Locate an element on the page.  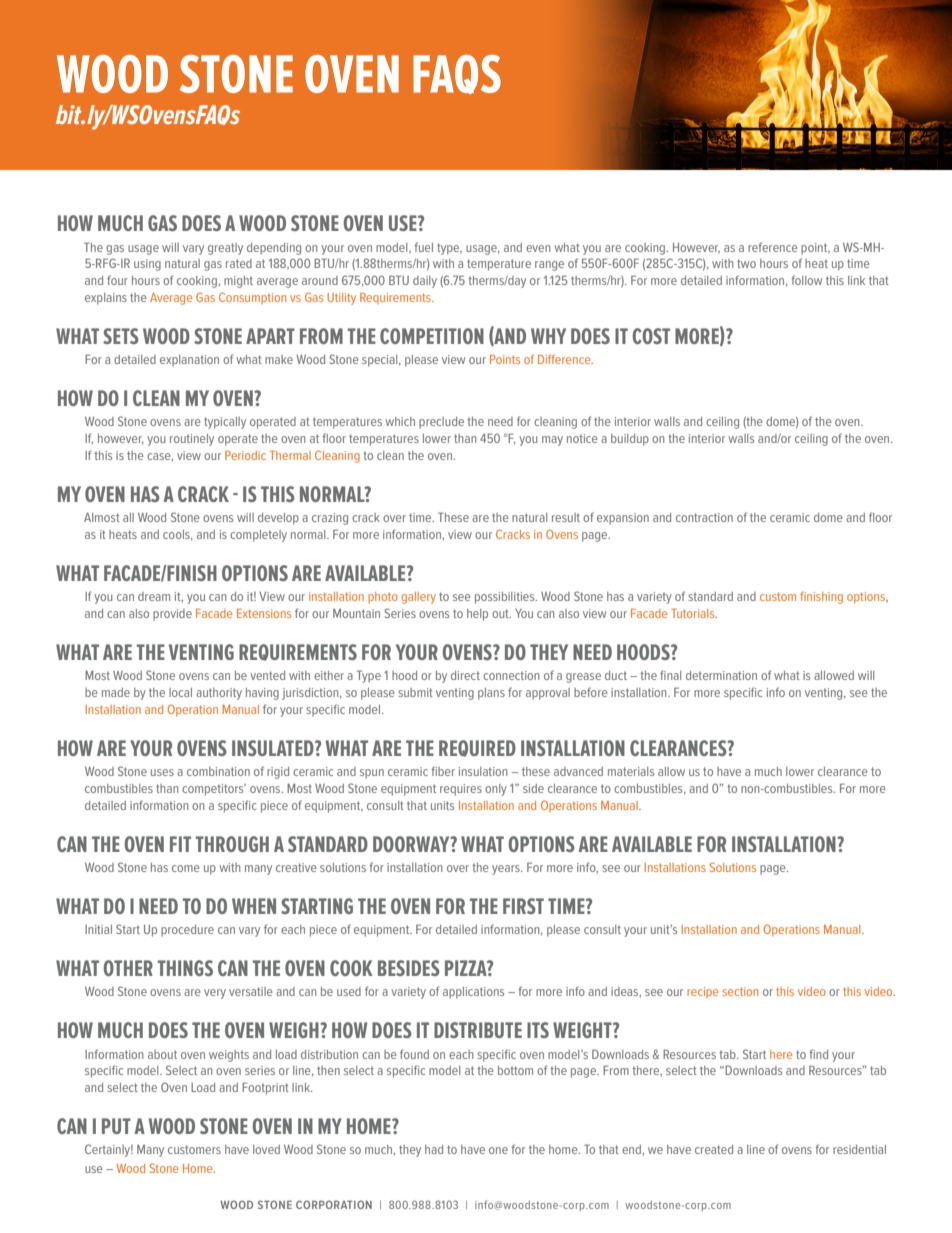
provide is located at coordinates (172, 615).
